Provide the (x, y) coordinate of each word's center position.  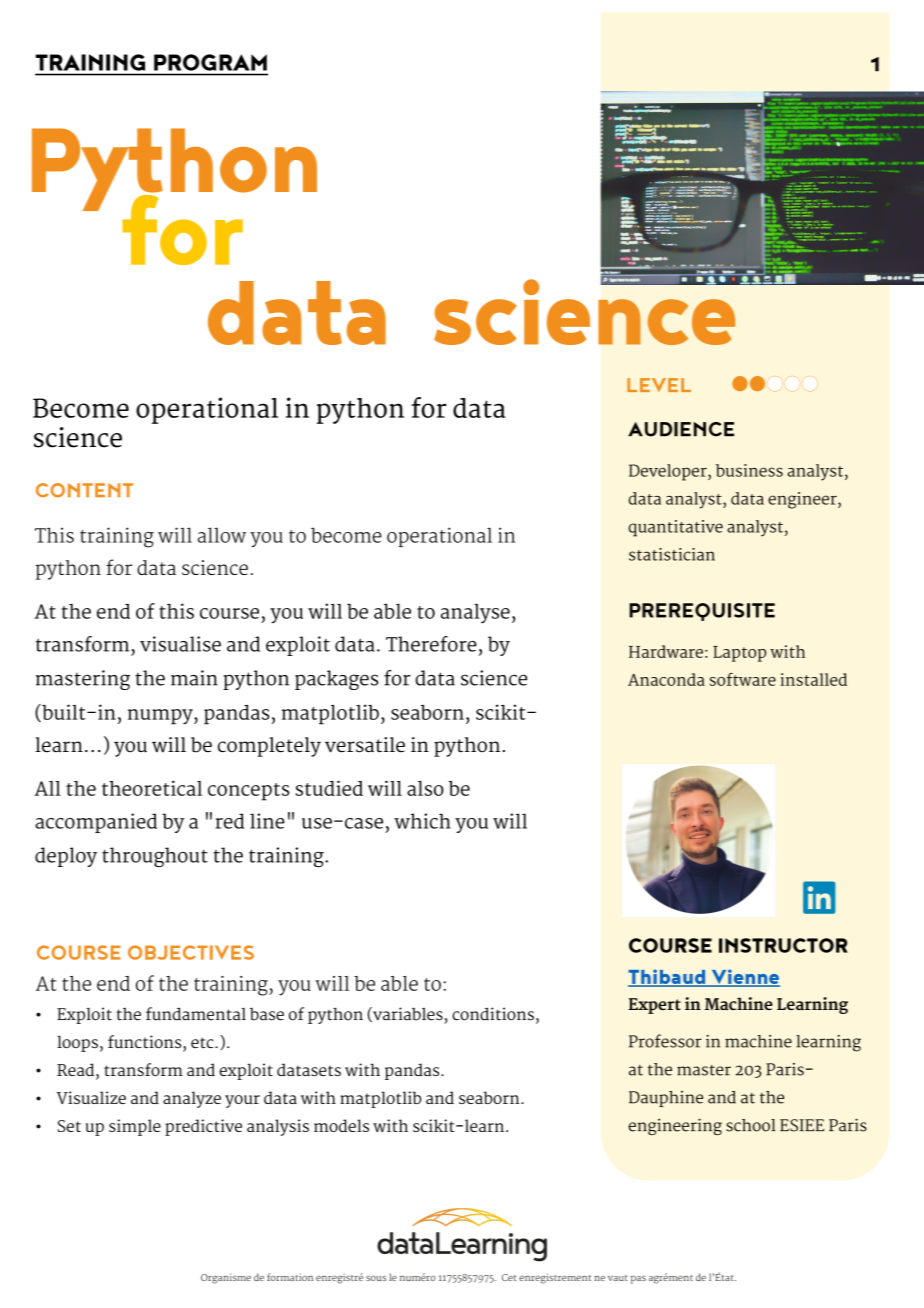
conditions (493, 1014)
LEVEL (659, 385)
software (743, 679)
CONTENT (84, 490)
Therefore (431, 644)
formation (290, 1277)
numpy (161, 717)
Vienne (744, 978)
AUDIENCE (681, 429)
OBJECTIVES (191, 952)
